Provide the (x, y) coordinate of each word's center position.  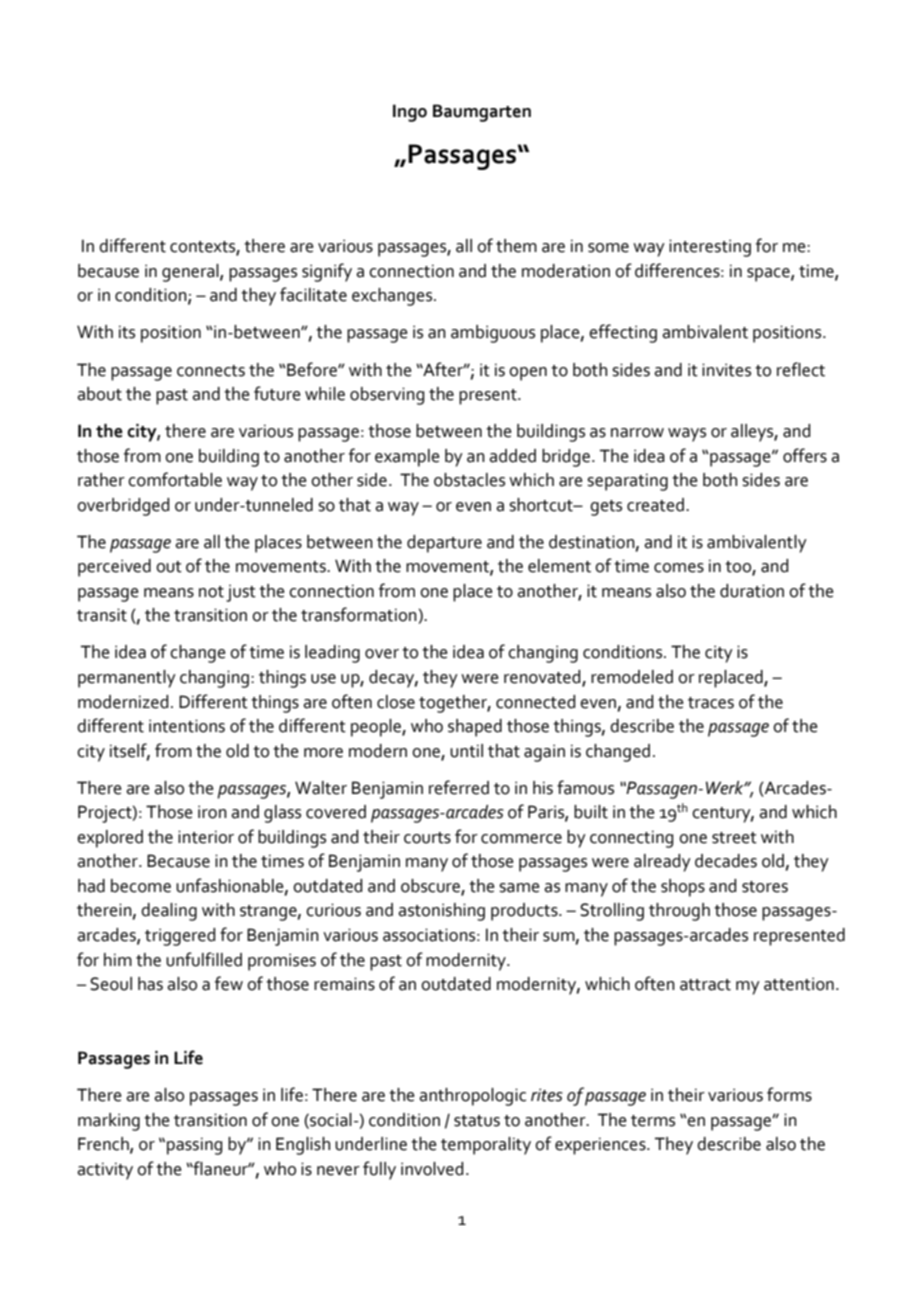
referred (459, 787)
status (477, 1121)
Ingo (410, 113)
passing (194, 1146)
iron (212, 812)
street (734, 838)
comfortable (175, 479)
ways (687, 435)
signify (327, 272)
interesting (710, 248)
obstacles (469, 480)
